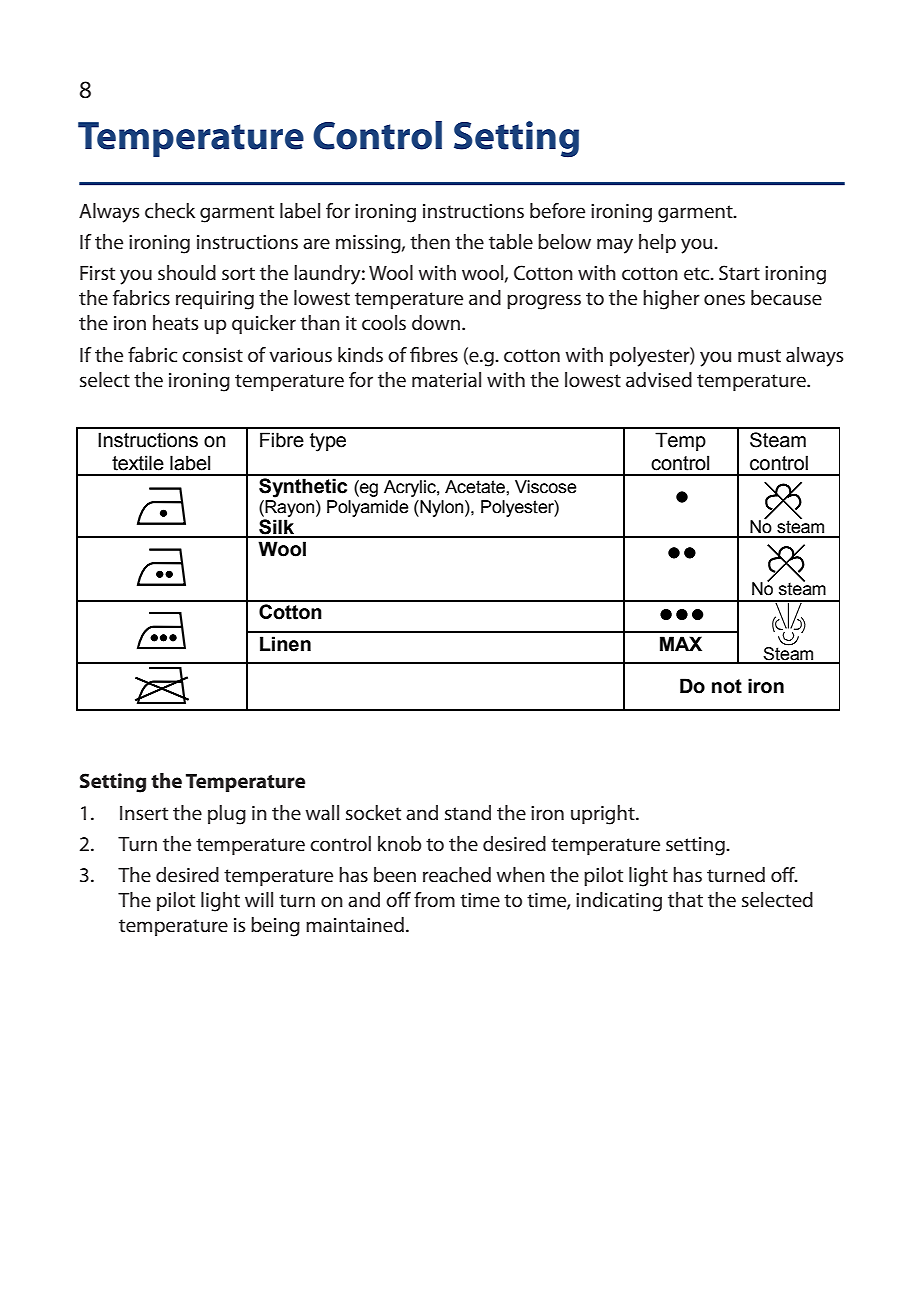  Describe the element at coordinates (170, 211) in the document. I see `check` at that location.
